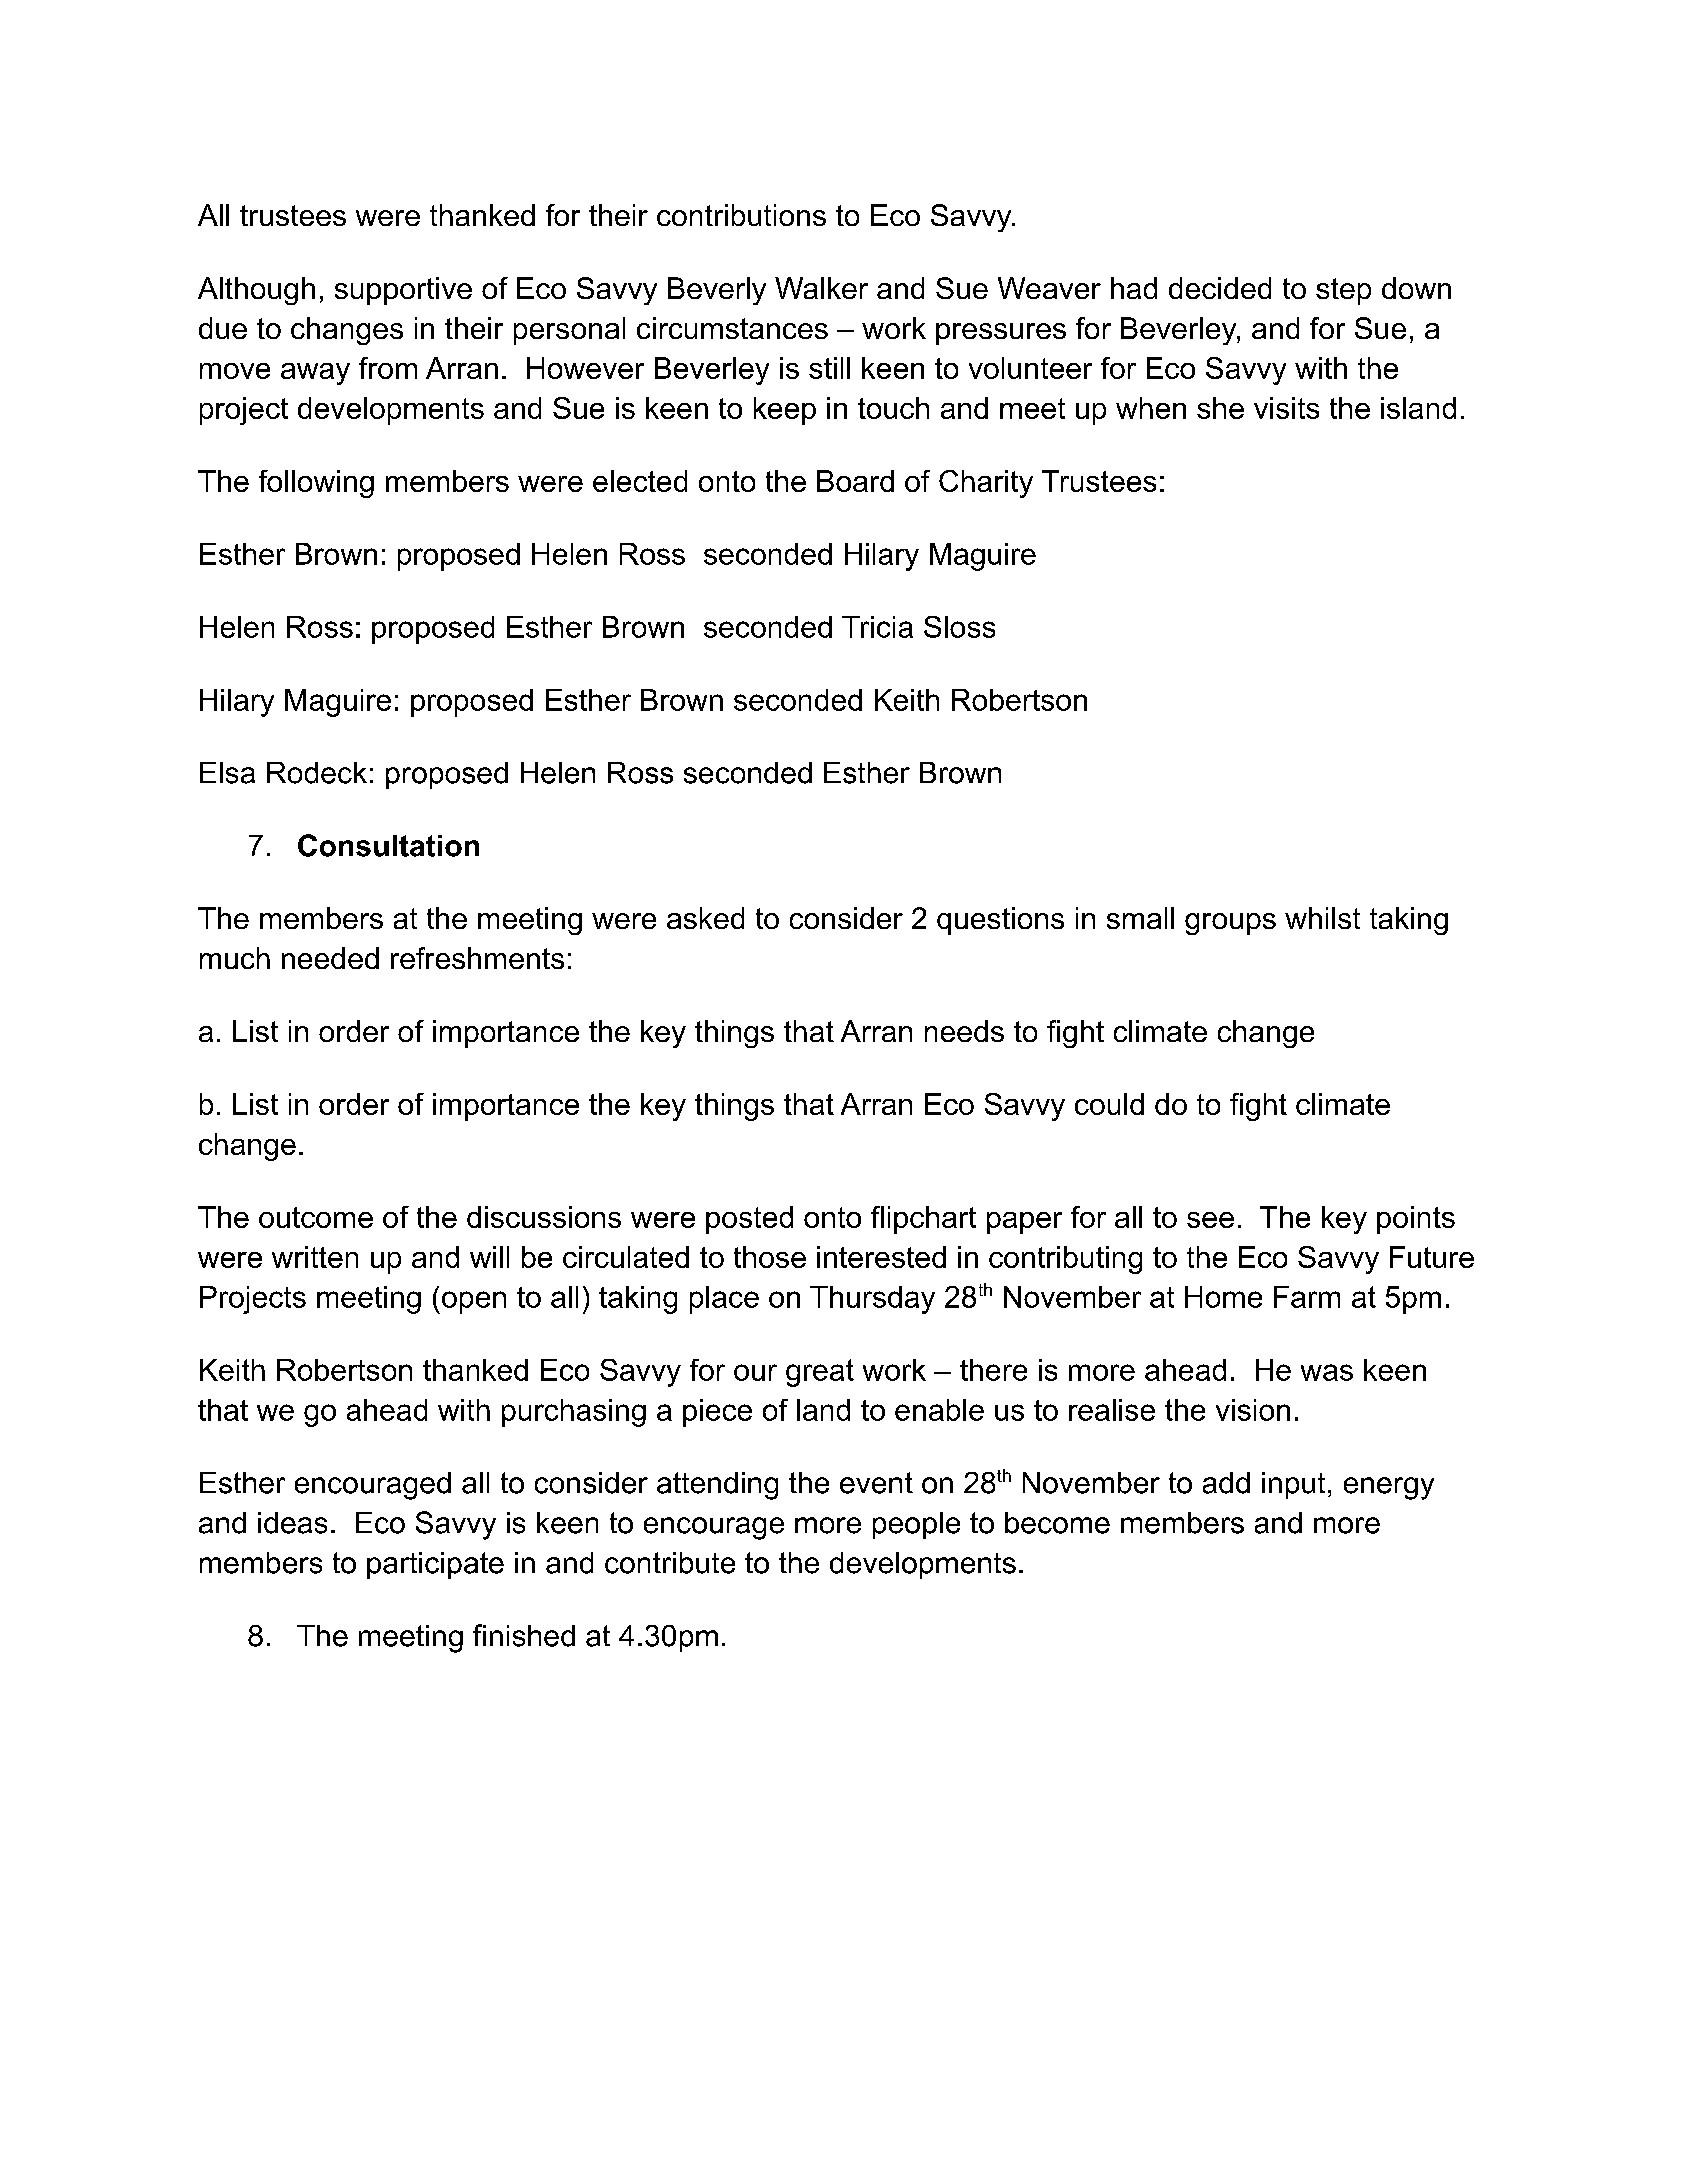 This screenshot has width=1681, height=2175. Describe the element at coordinates (916, 1525) in the screenshot. I see `people` at that location.
